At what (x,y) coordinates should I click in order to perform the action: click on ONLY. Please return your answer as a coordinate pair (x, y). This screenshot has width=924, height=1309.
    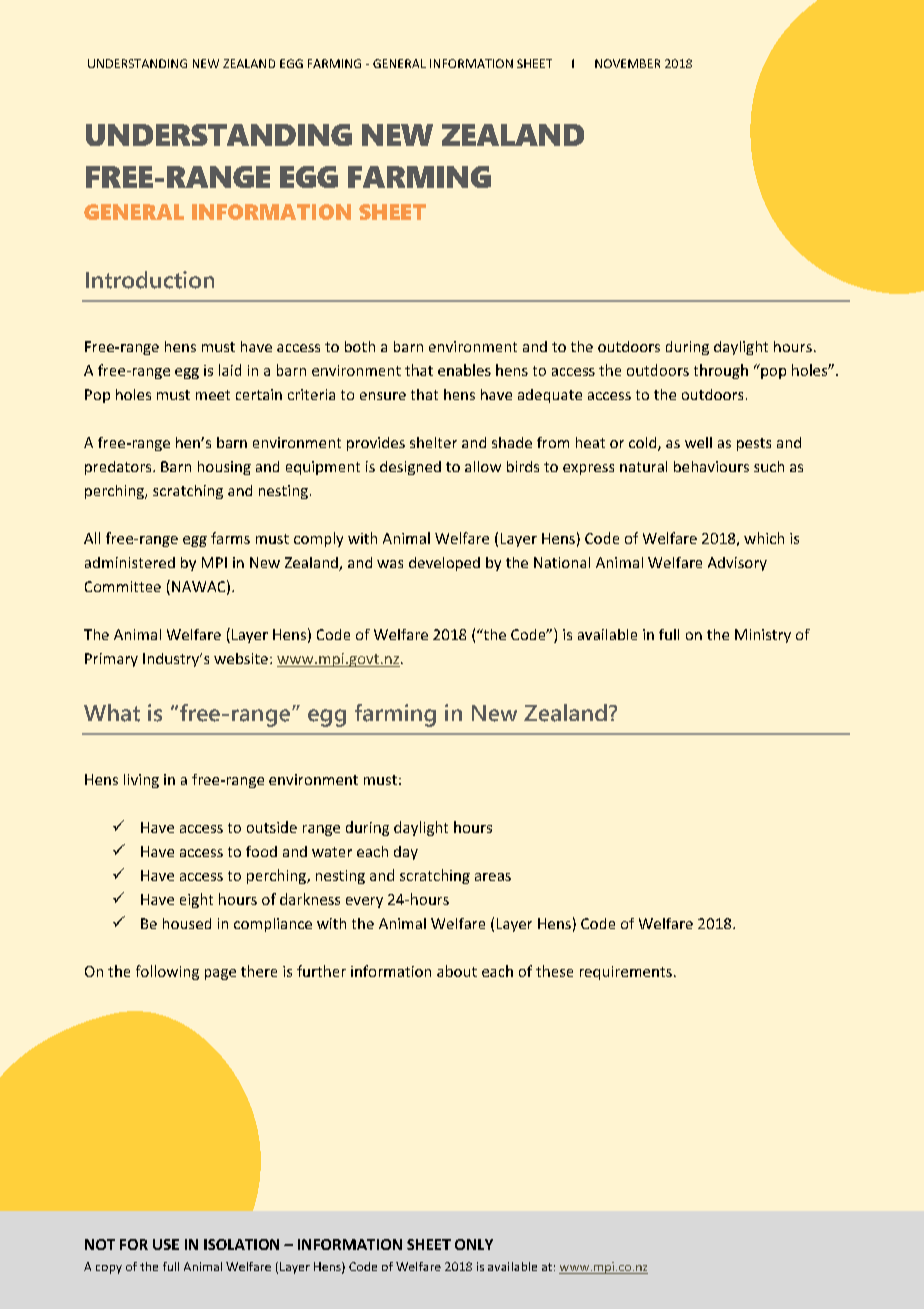
    Looking at the image, I should click on (474, 1244).
